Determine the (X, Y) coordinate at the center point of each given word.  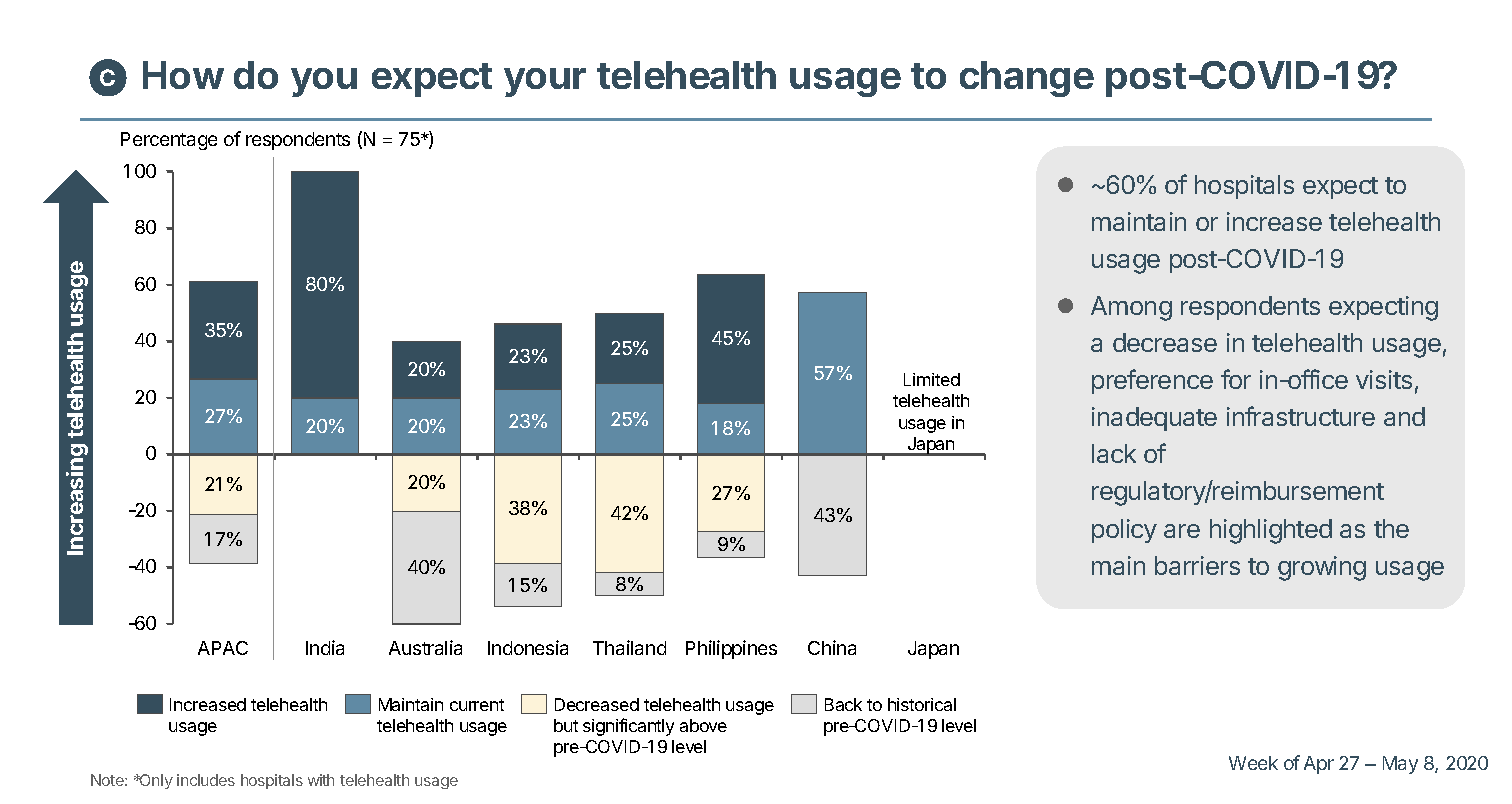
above (703, 725)
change (1027, 79)
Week (1253, 763)
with (321, 780)
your (545, 82)
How (183, 75)
